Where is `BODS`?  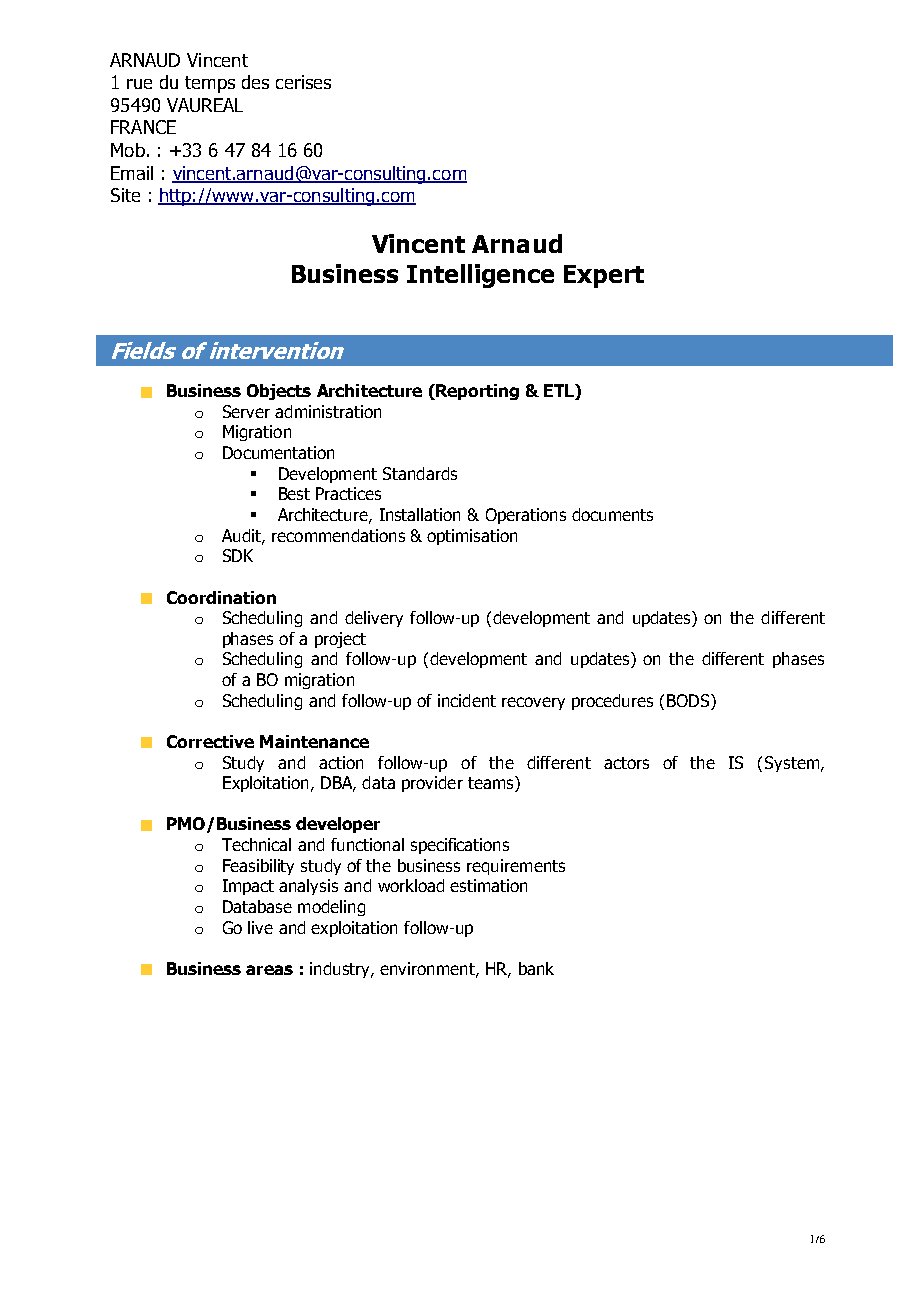
BODS is located at coordinates (689, 700).
